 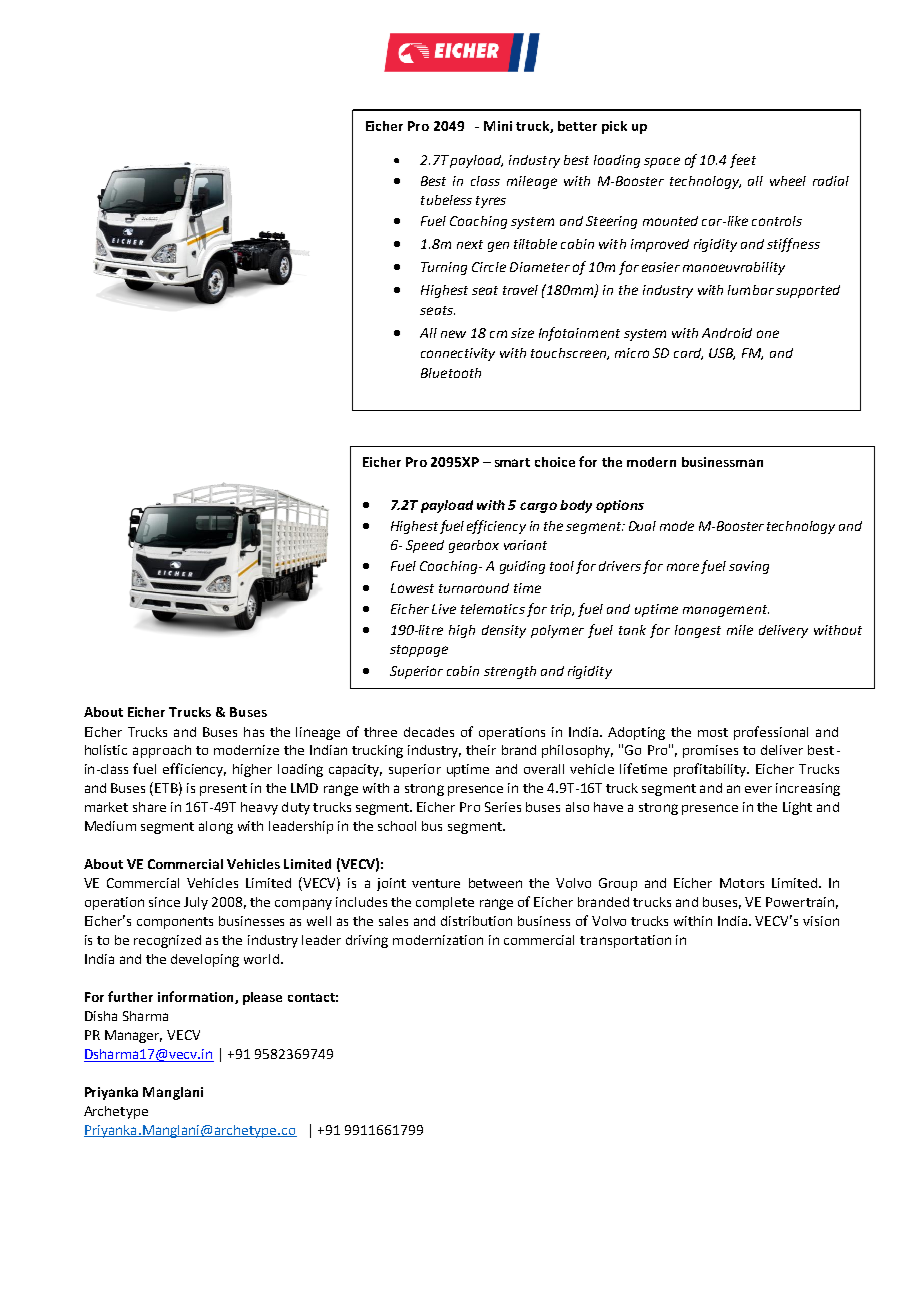 I want to click on feet, so click(x=743, y=161).
